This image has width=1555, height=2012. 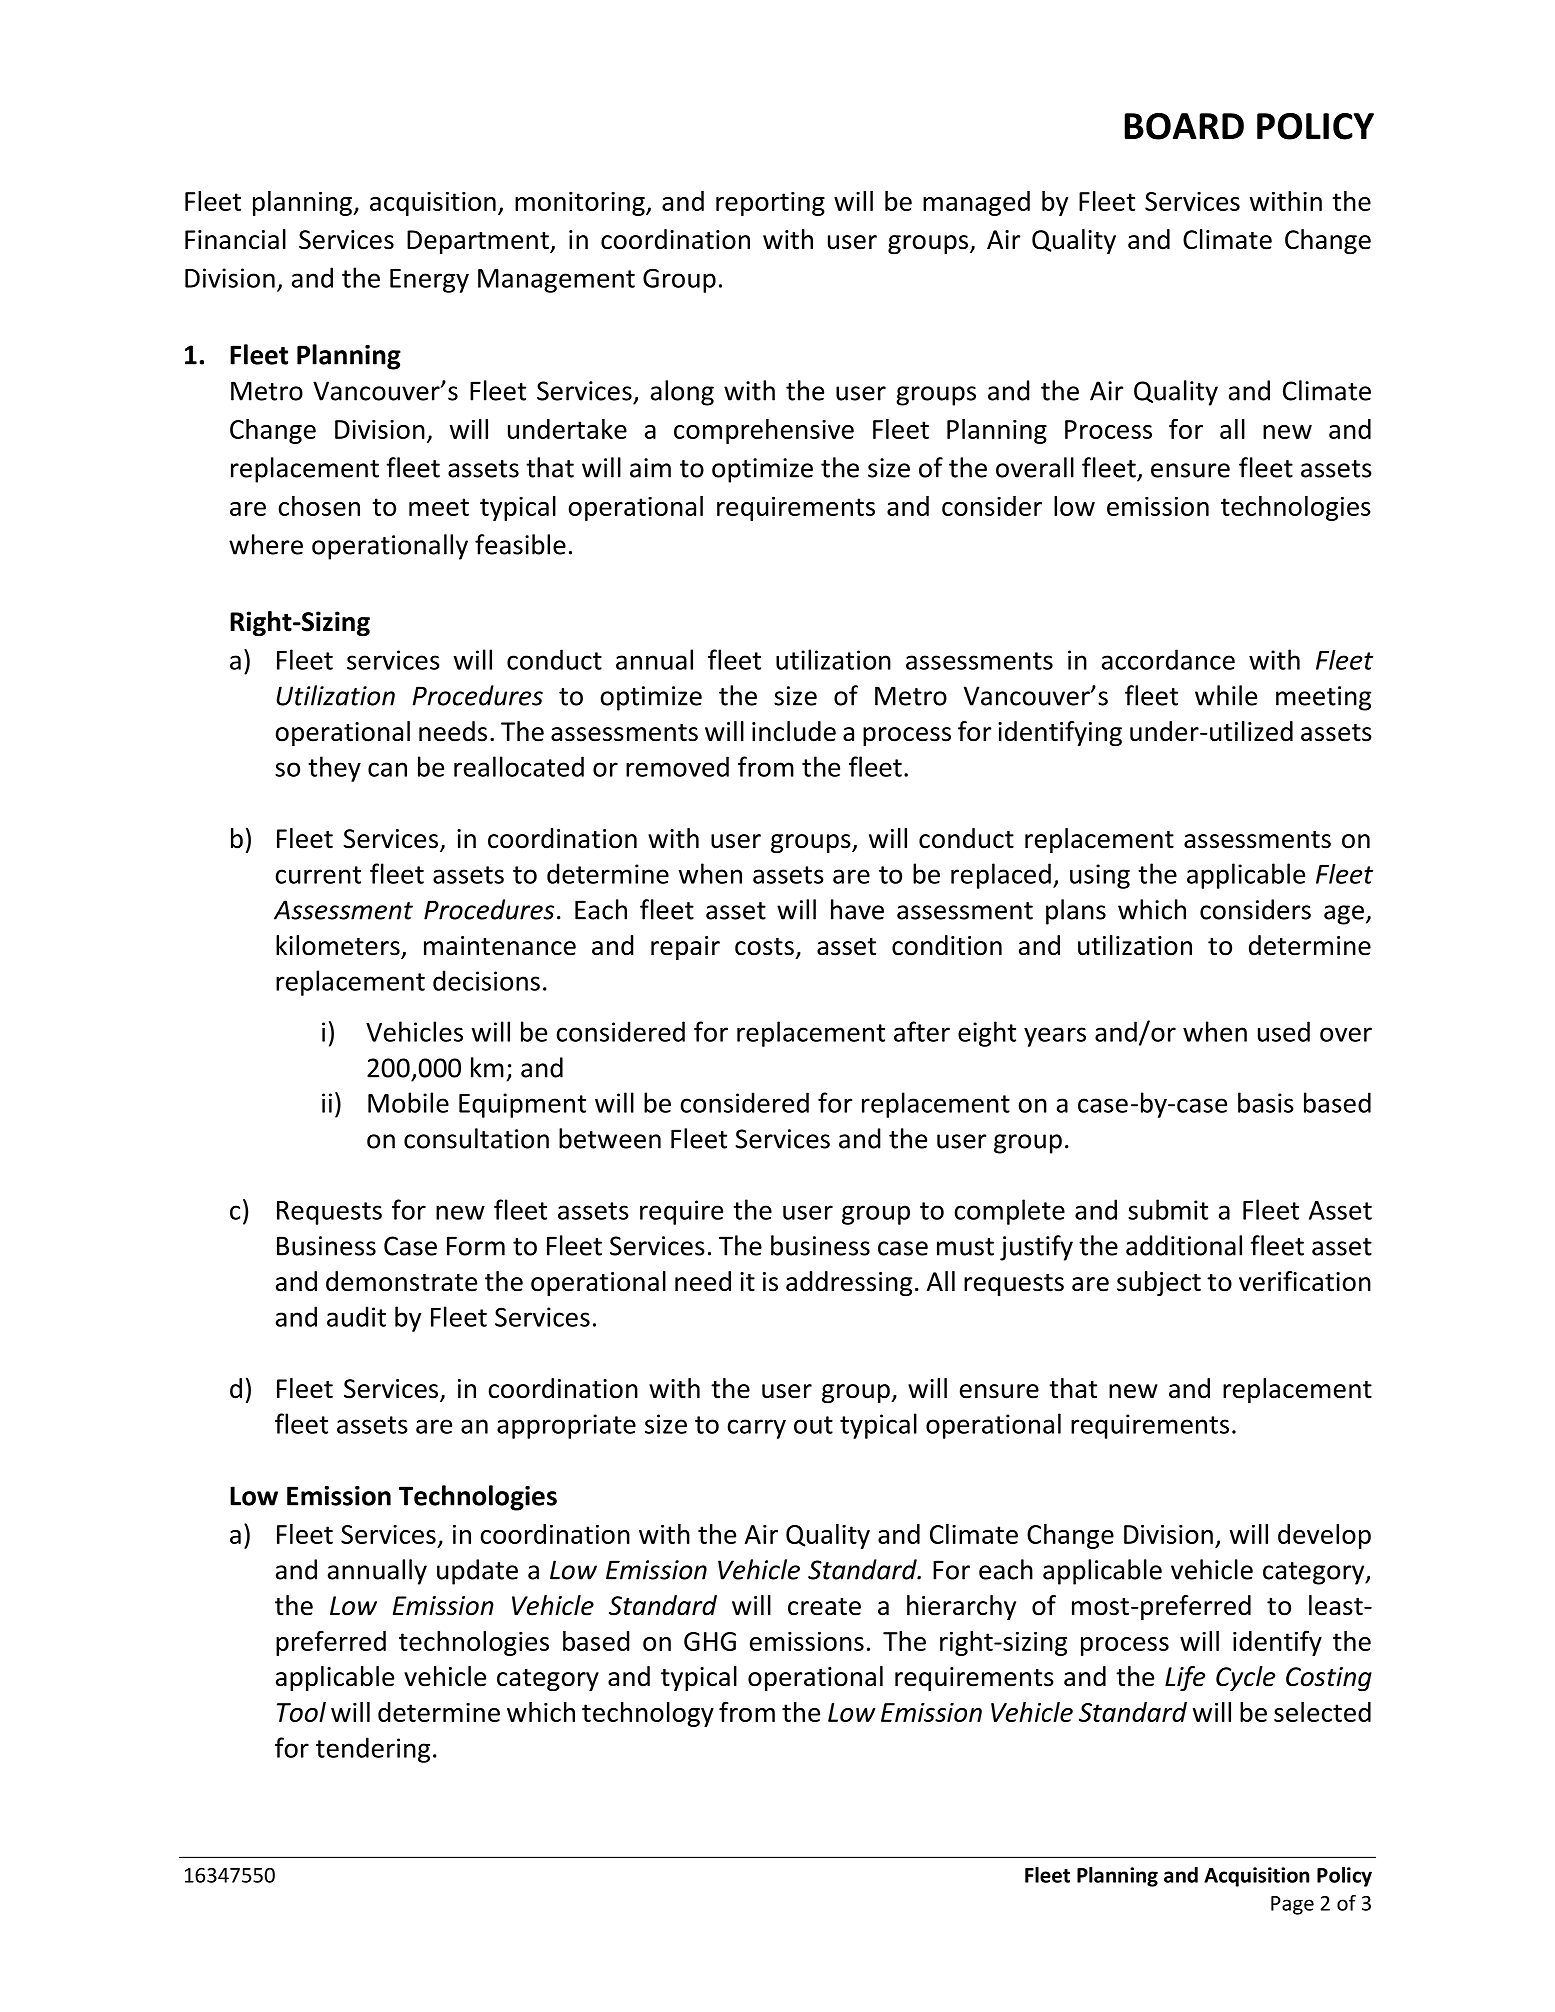 What do you see at coordinates (1292, 1905) in the image?
I see `Page` at bounding box center [1292, 1905].
